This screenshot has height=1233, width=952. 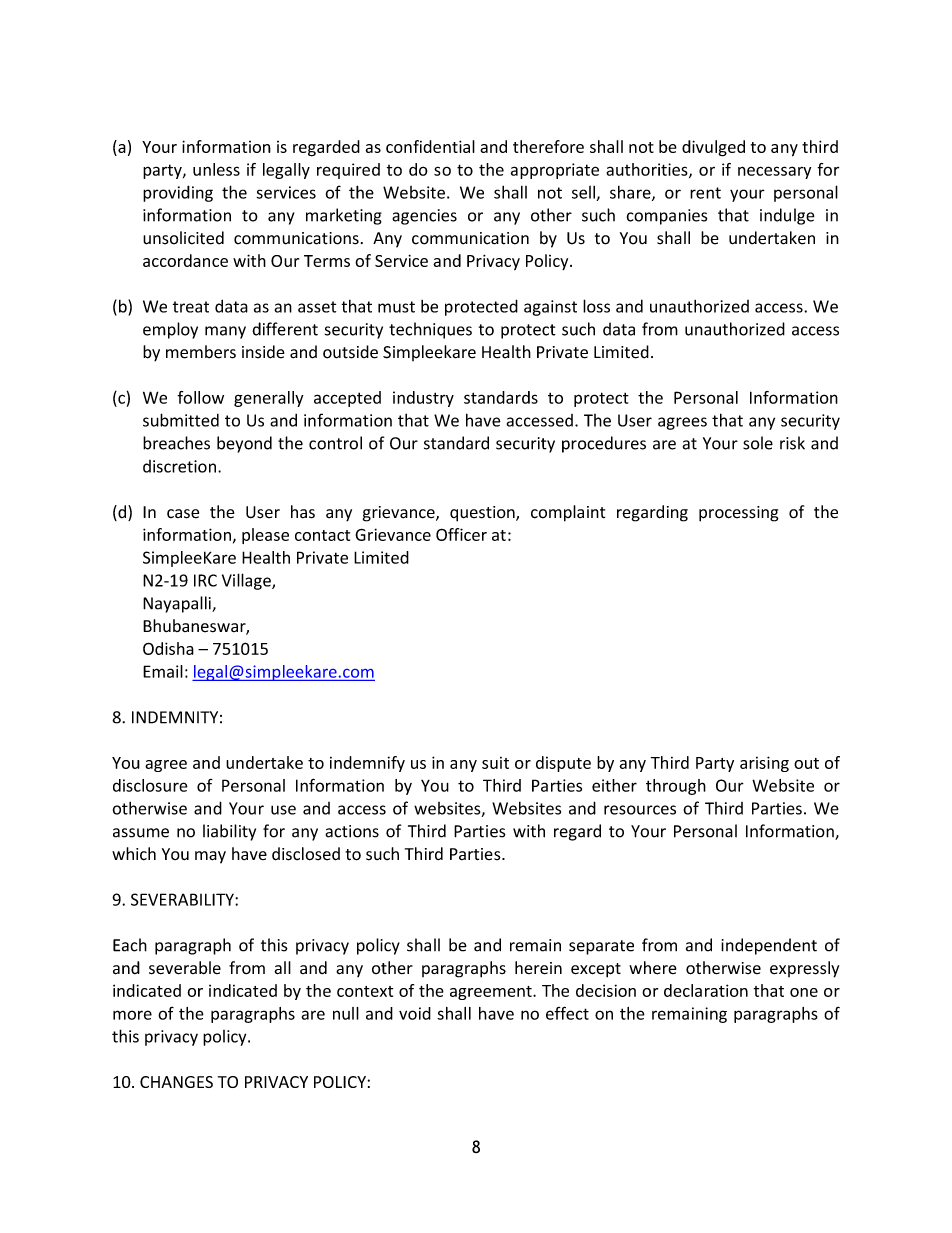 I want to click on sole, so click(x=758, y=443).
